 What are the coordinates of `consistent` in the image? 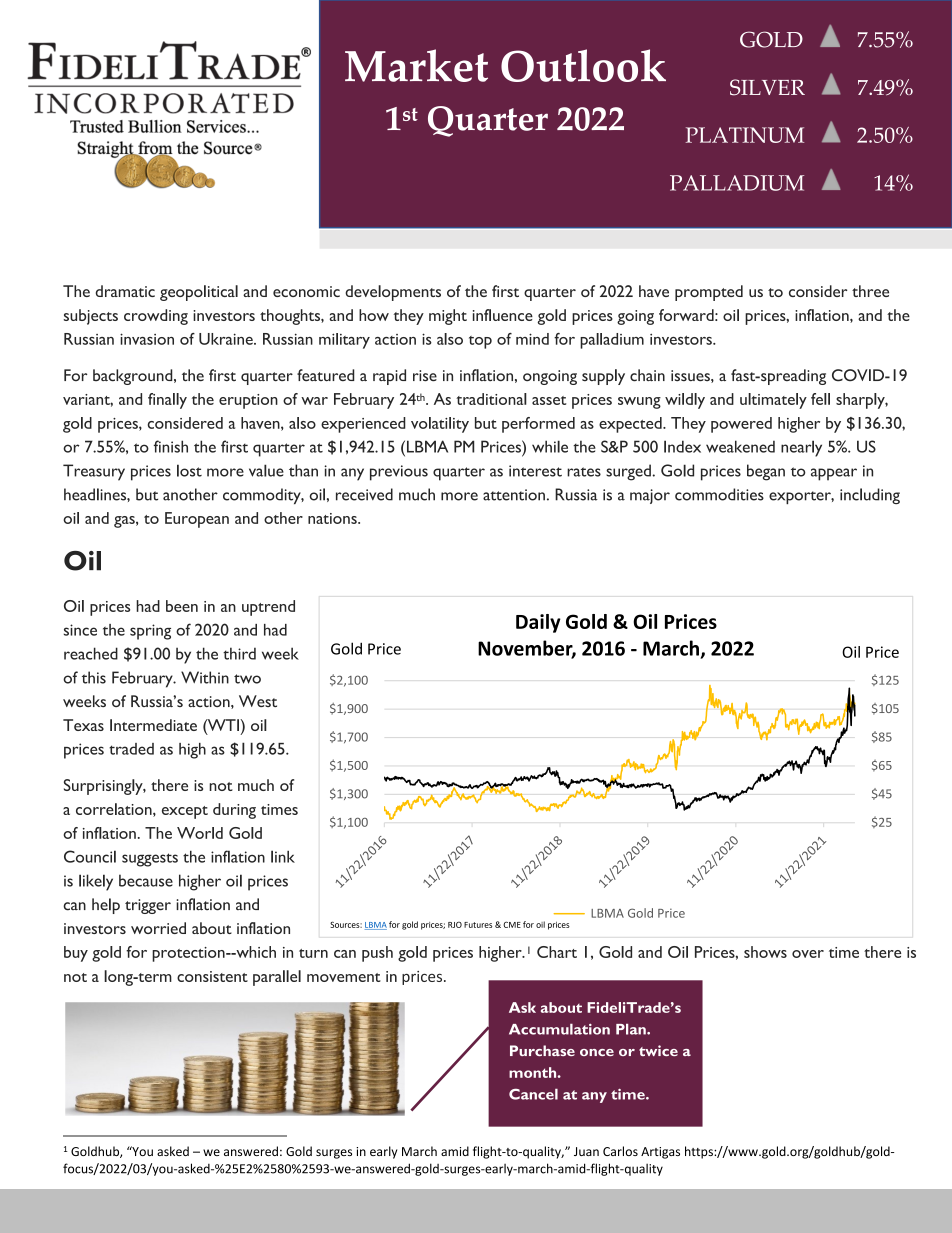 It's located at (212, 976).
